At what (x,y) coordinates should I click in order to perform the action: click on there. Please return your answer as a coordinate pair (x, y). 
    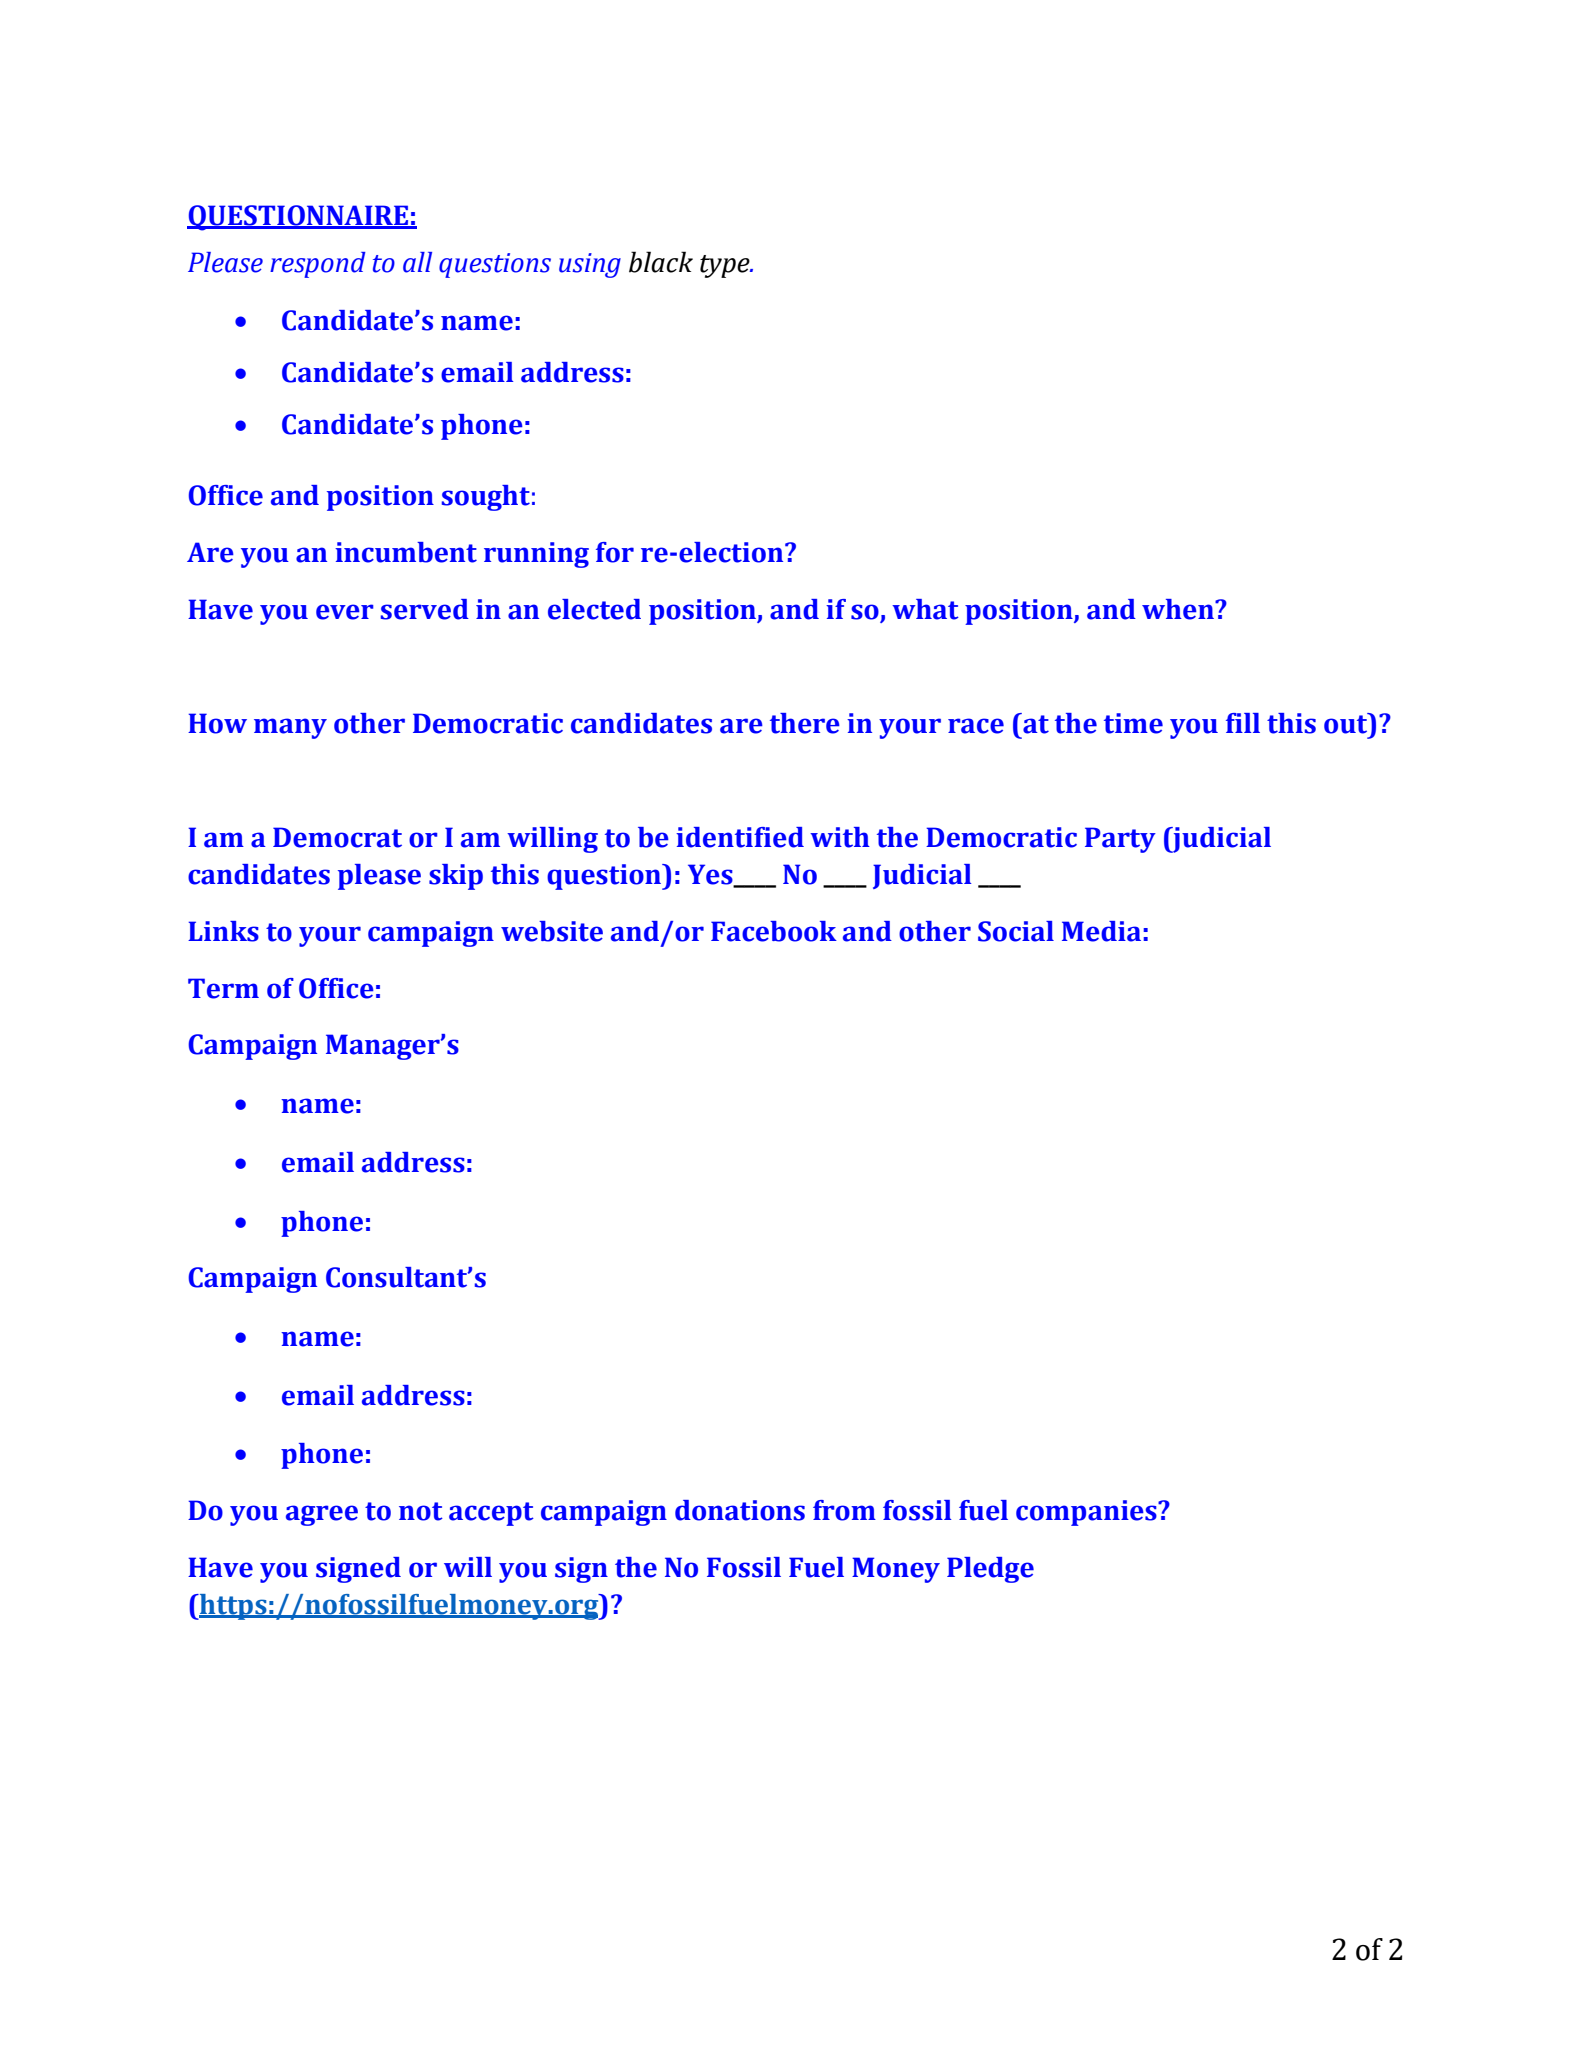
    Looking at the image, I should click on (805, 723).
